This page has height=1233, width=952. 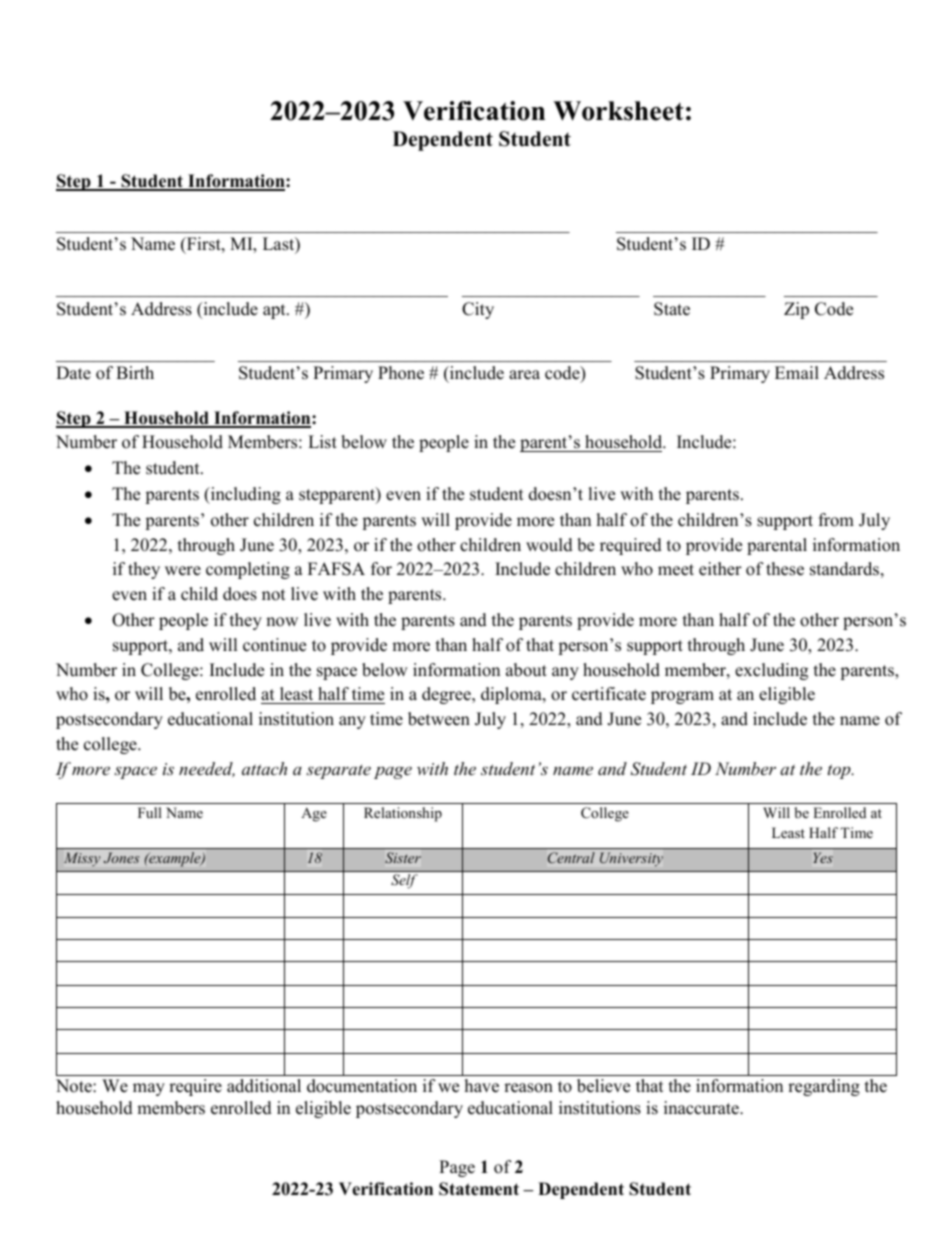 What do you see at coordinates (183, 571) in the page?
I see `were` at bounding box center [183, 571].
